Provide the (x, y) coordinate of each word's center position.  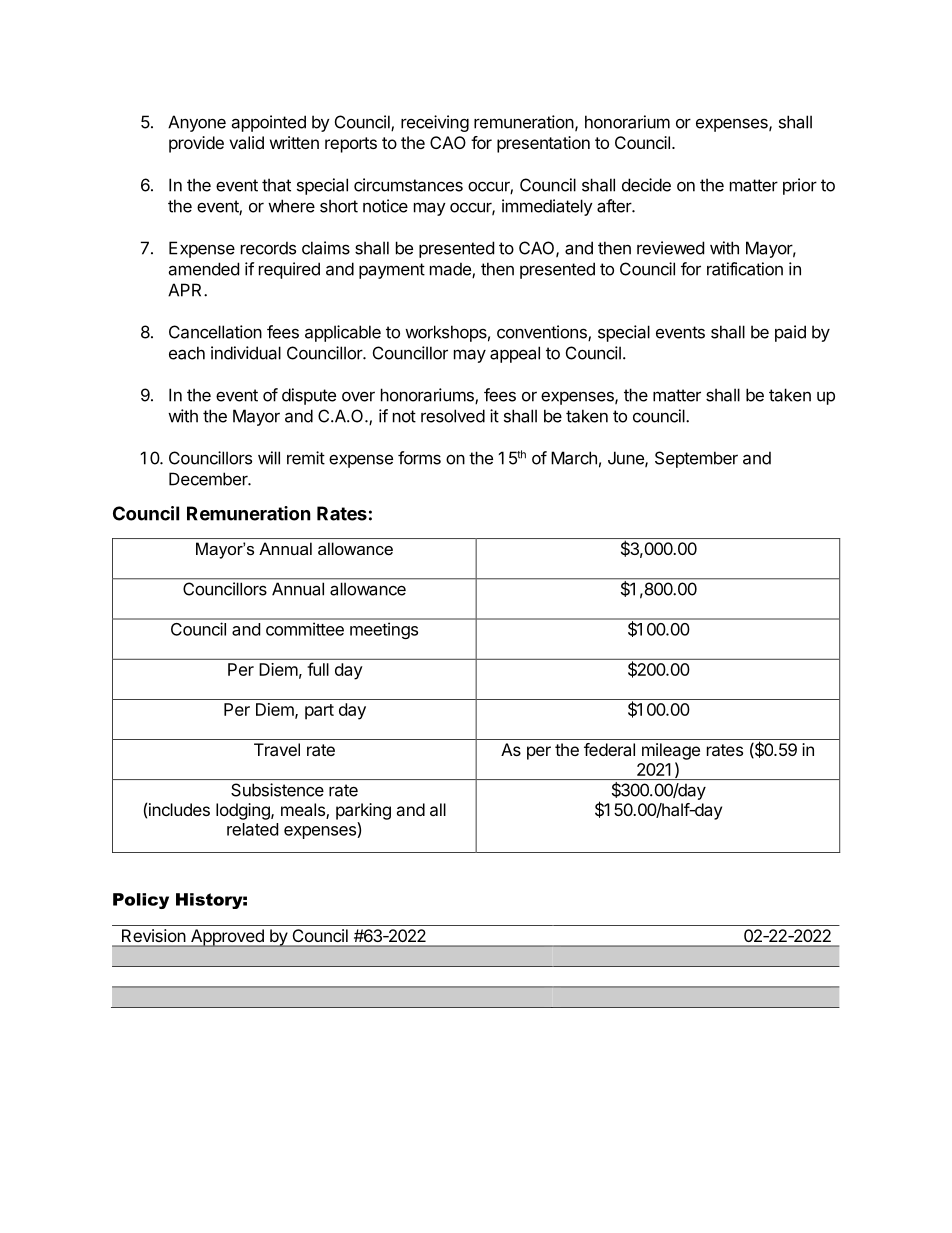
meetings (384, 630)
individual (246, 353)
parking (363, 811)
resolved (453, 416)
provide (196, 144)
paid (790, 333)
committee (305, 629)
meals (304, 811)
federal (609, 749)
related (252, 829)
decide (646, 185)
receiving (435, 123)
